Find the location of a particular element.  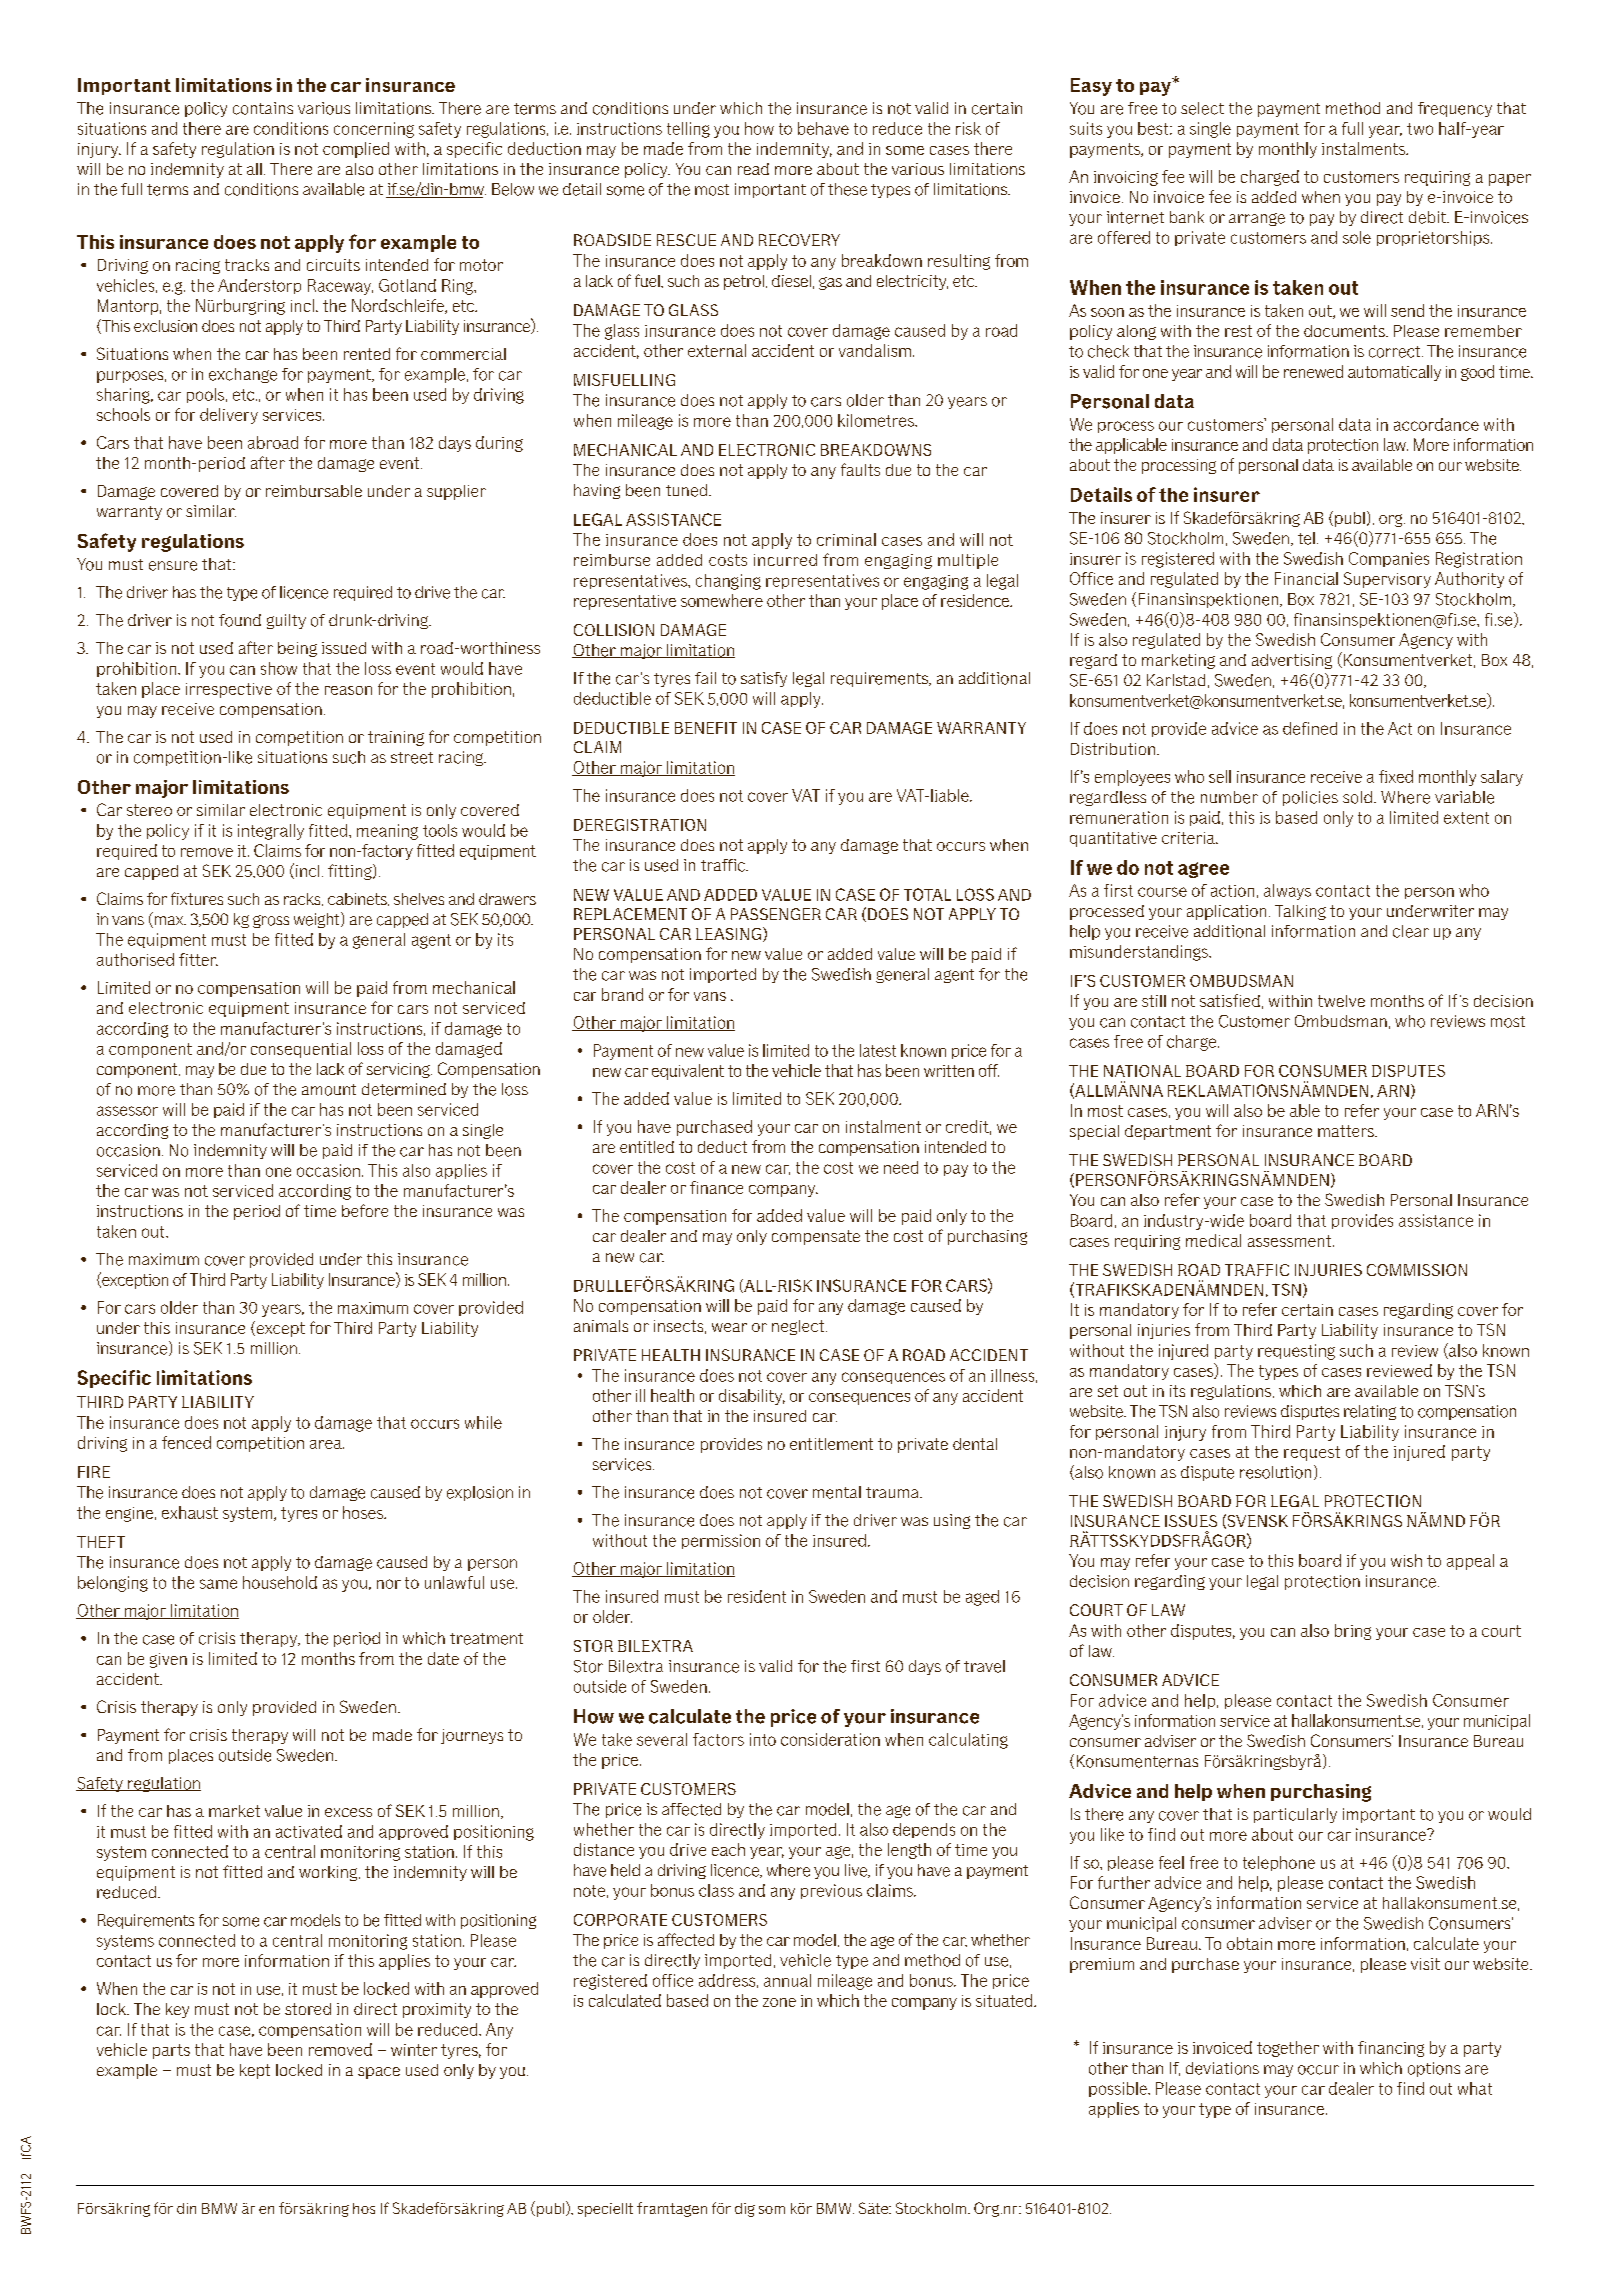

area is located at coordinates (327, 1444).
